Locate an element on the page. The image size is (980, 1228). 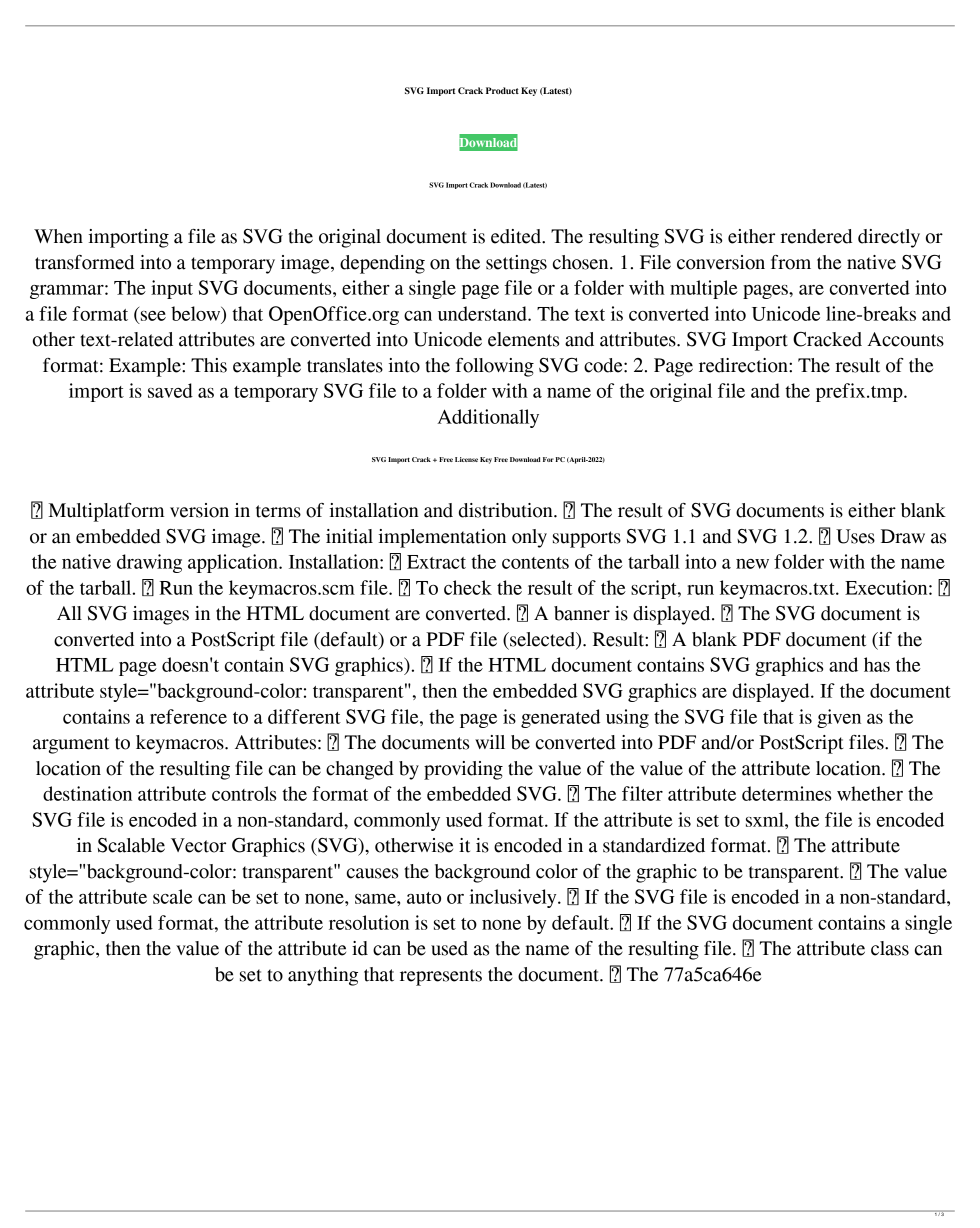
When is located at coordinates (58, 236).
